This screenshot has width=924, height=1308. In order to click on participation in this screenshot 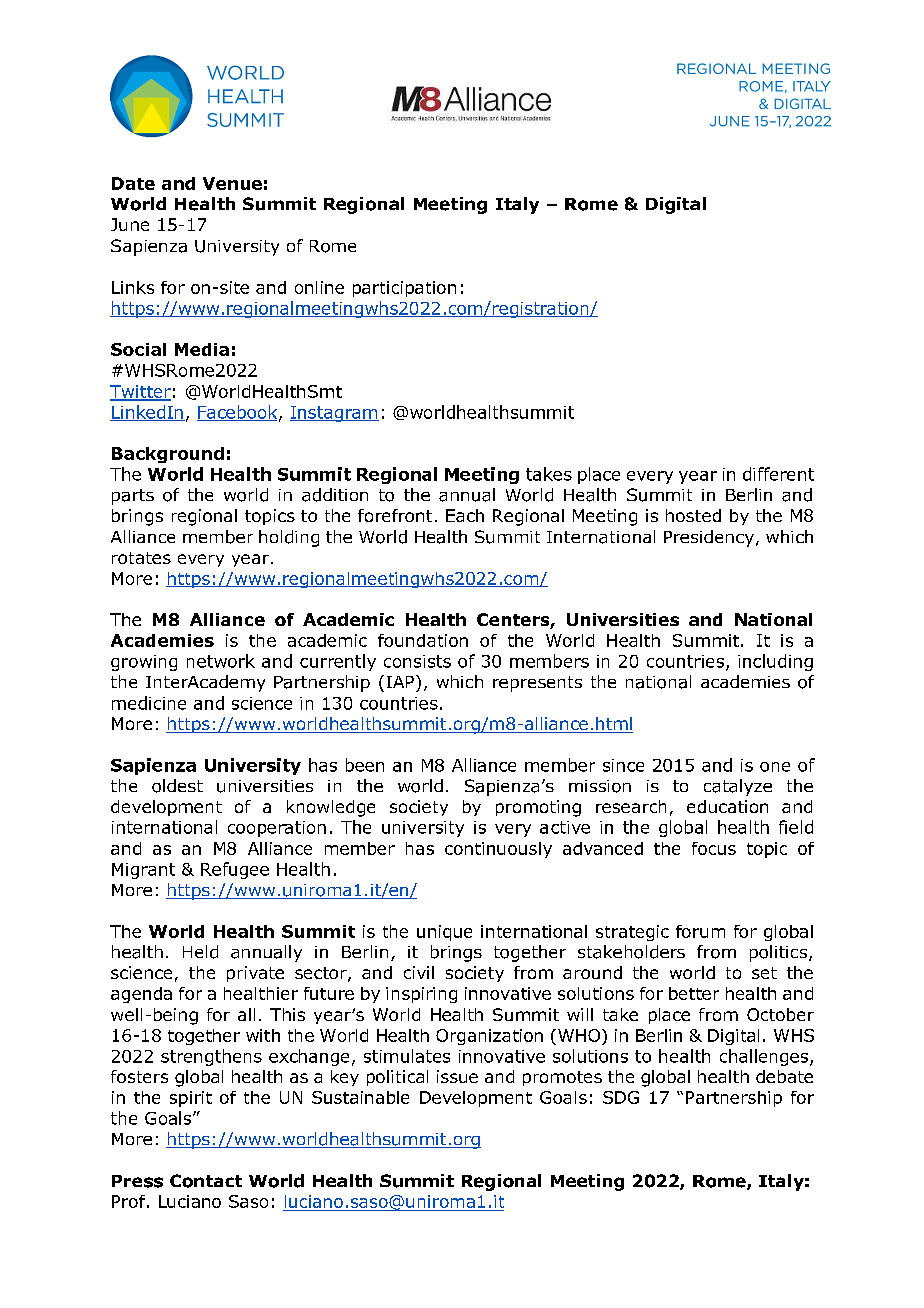, I will do `click(404, 289)`.
